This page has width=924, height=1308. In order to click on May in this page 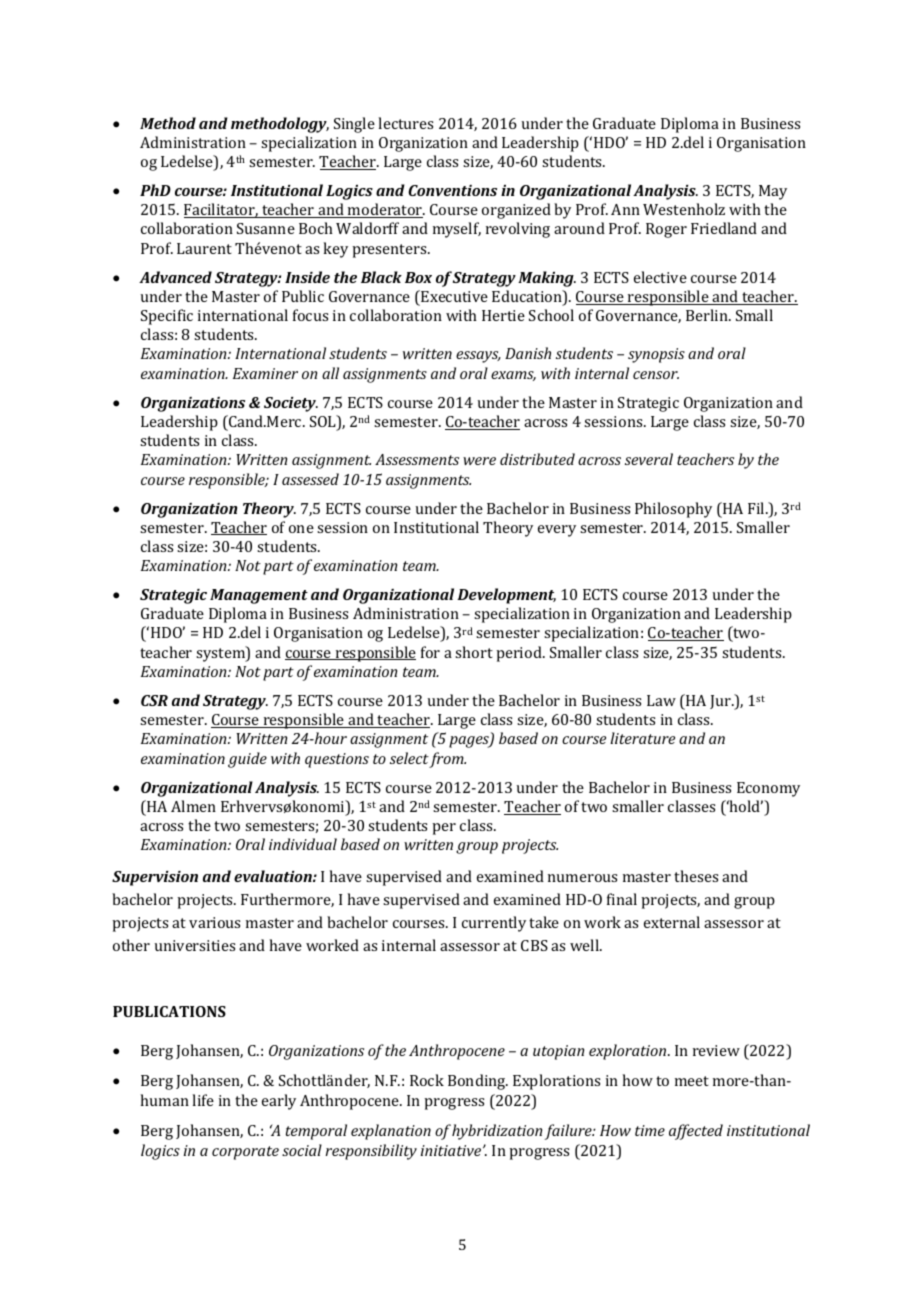, I will do `click(773, 192)`.
